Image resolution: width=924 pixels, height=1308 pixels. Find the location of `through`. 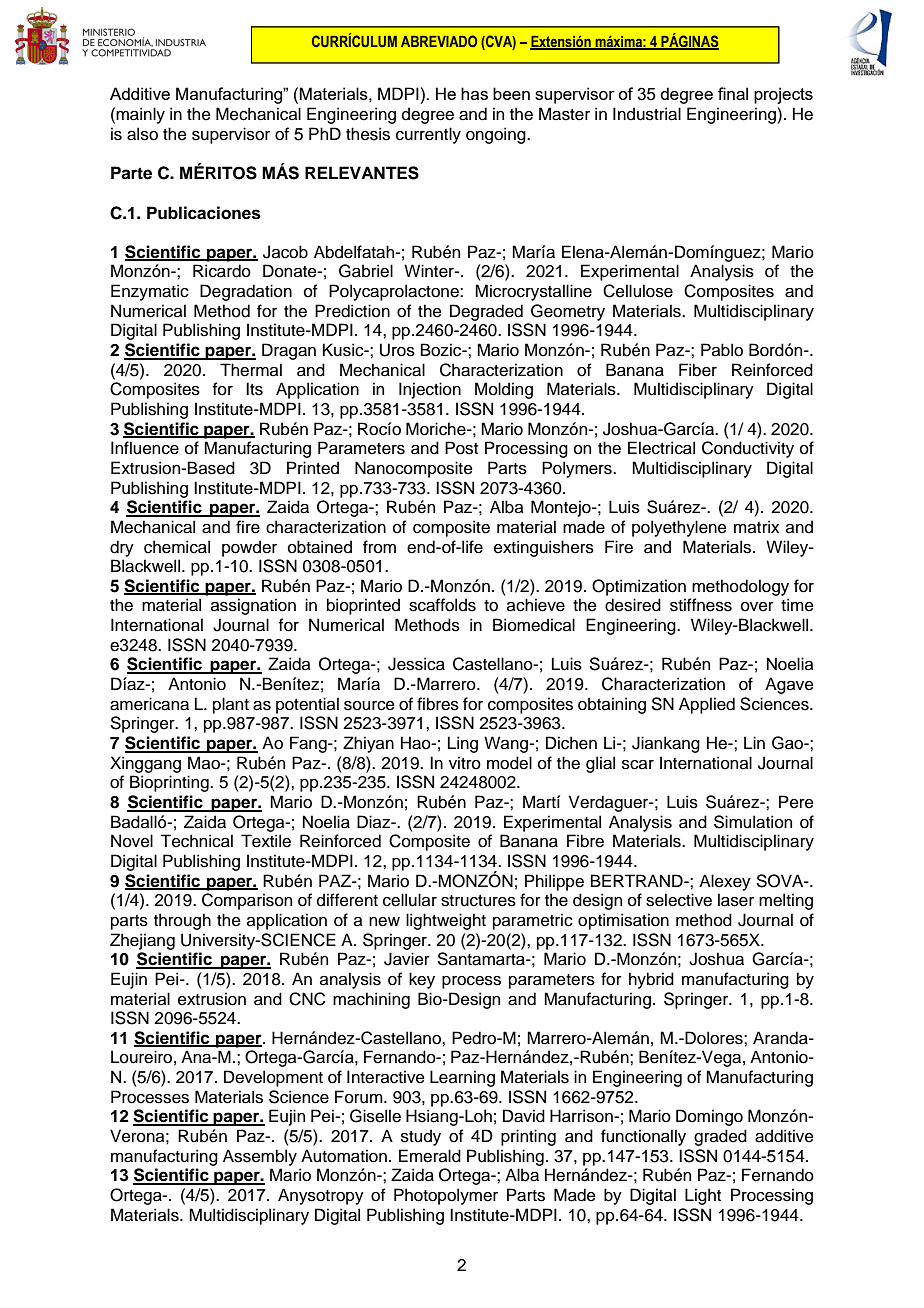

through is located at coordinates (182, 921).
